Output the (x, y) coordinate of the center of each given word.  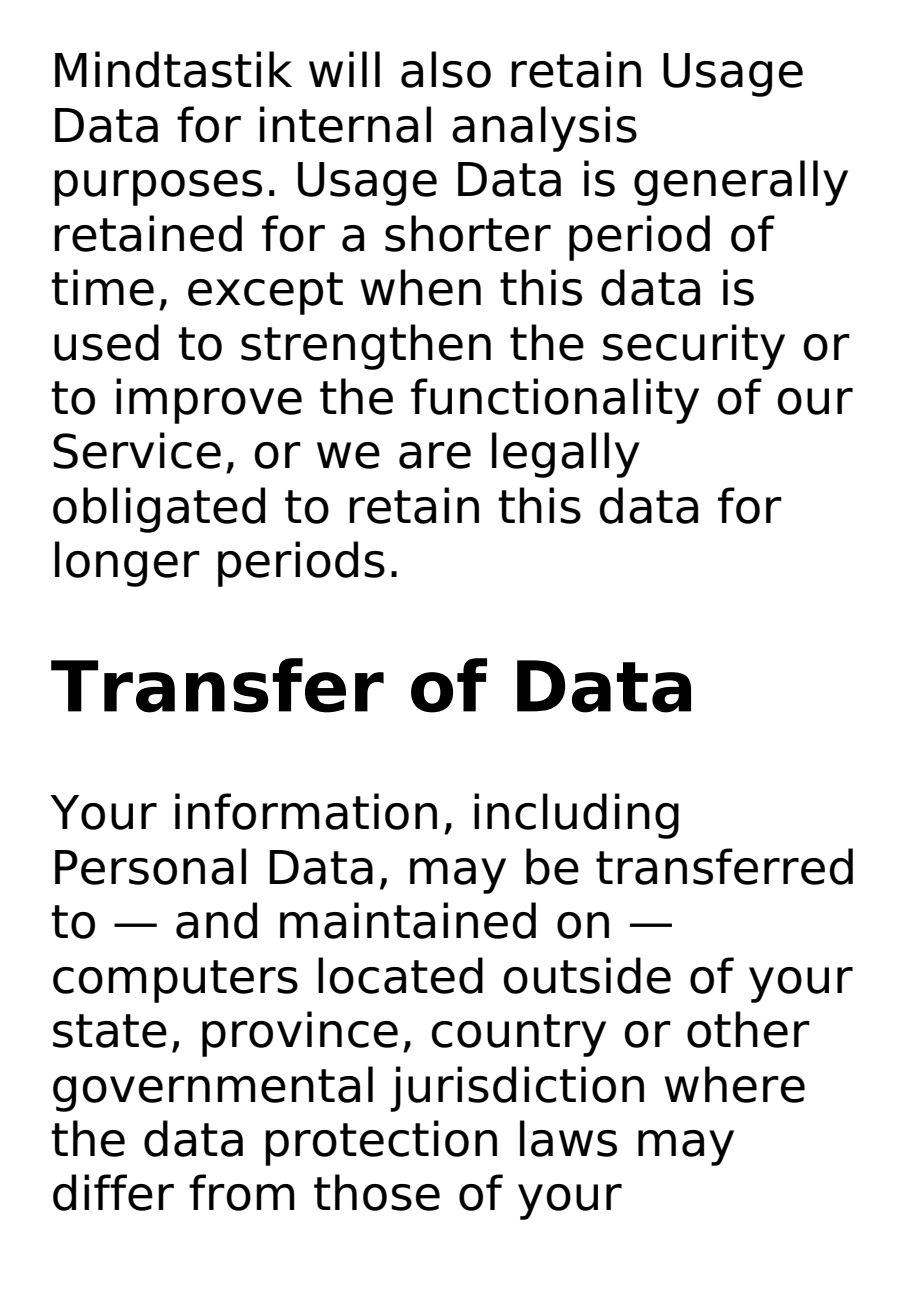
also (446, 69)
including (576, 816)
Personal (150, 866)
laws (568, 1138)
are (435, 455)
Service (137, 450)
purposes (158, 188)
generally (741, 183)
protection (381, 1143)
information (306, 811)
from (242, 1192)
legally (566, 455)
